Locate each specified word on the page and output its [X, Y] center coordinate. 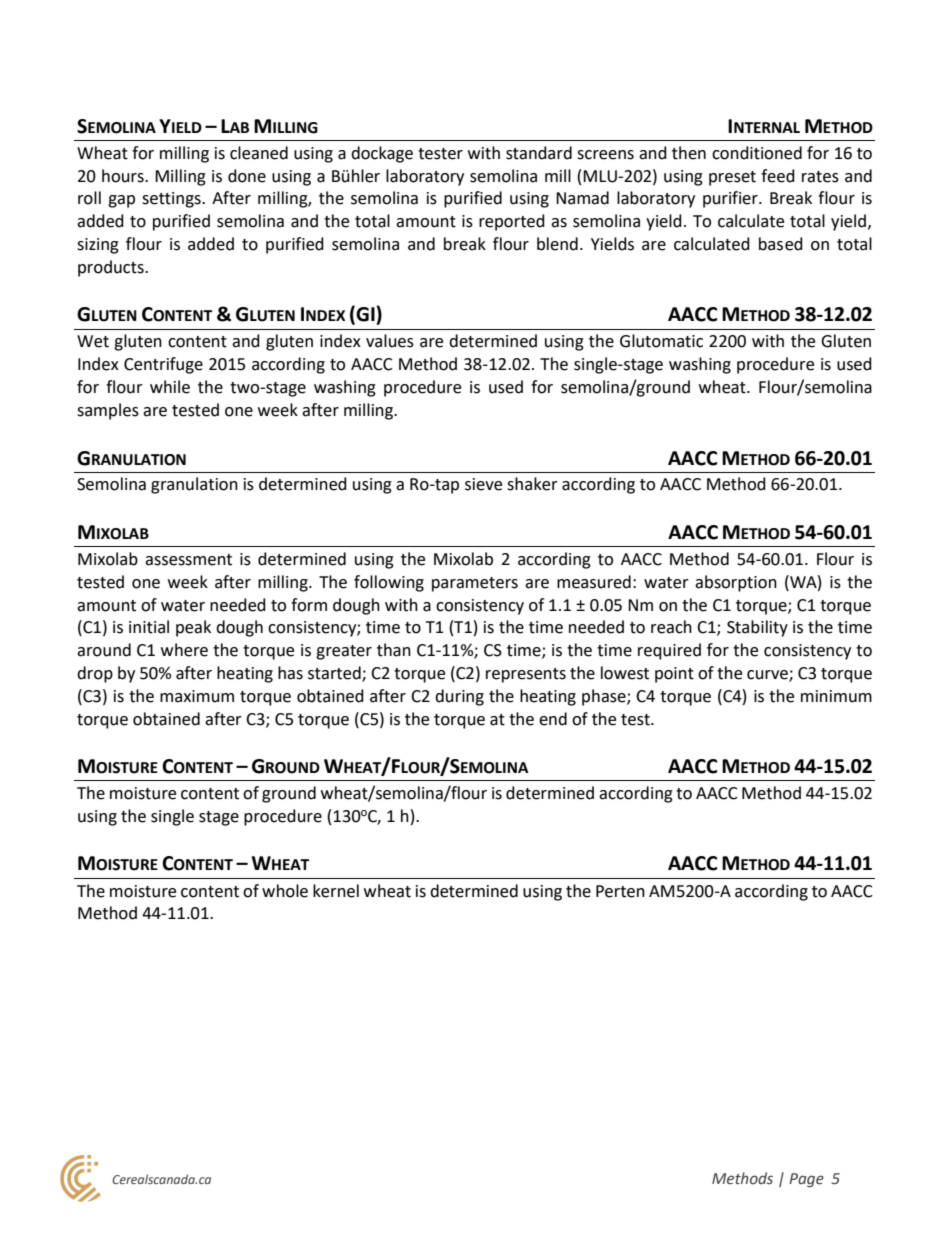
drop [95, 674]
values [390, 341]
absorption [736, 583]
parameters [475, 584]
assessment [188, 560]
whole [285, 891]
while [170, 387]
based [781, 244]
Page [806, 1180]
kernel [336, 891]
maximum [197, 696]
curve [768, 676]
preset [732, 178]
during [459, 697]
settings [172, 200]
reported [512, 222]
